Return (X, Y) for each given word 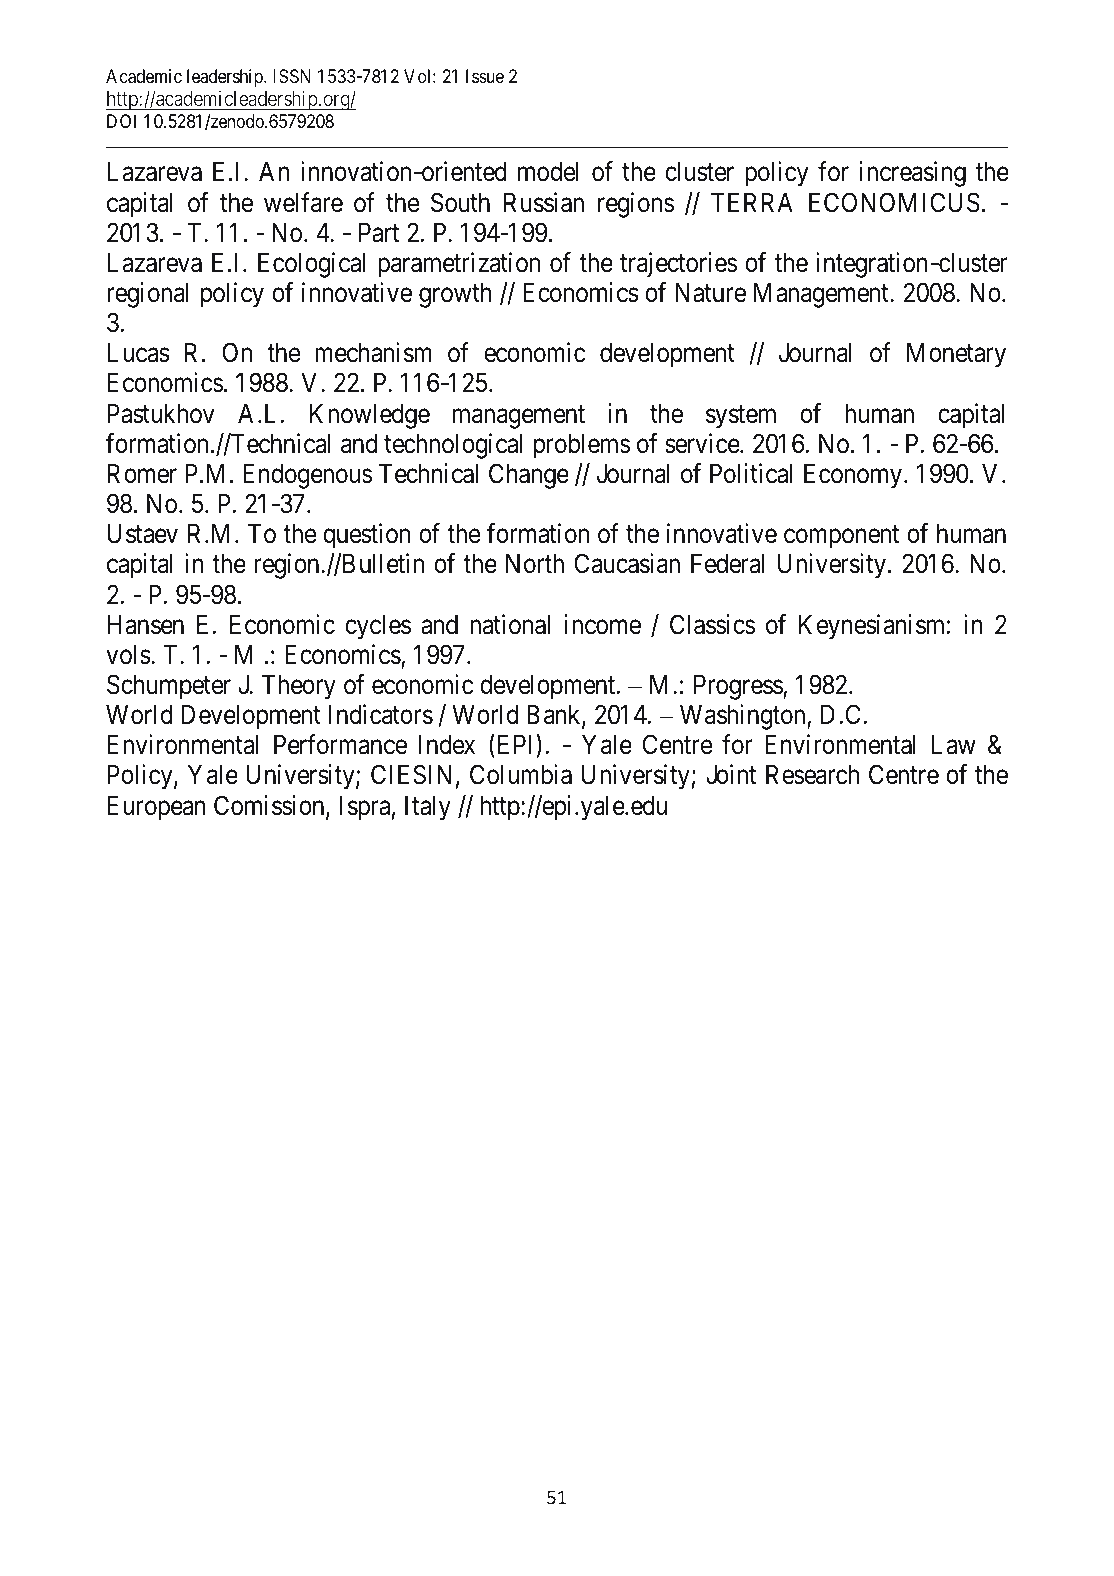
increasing (912, 174)
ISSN (292, 76)
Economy (853, 476)
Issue (485, 76)
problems (581, 446)
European (156, 808)
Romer (142, 474)
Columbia (521, 774)
